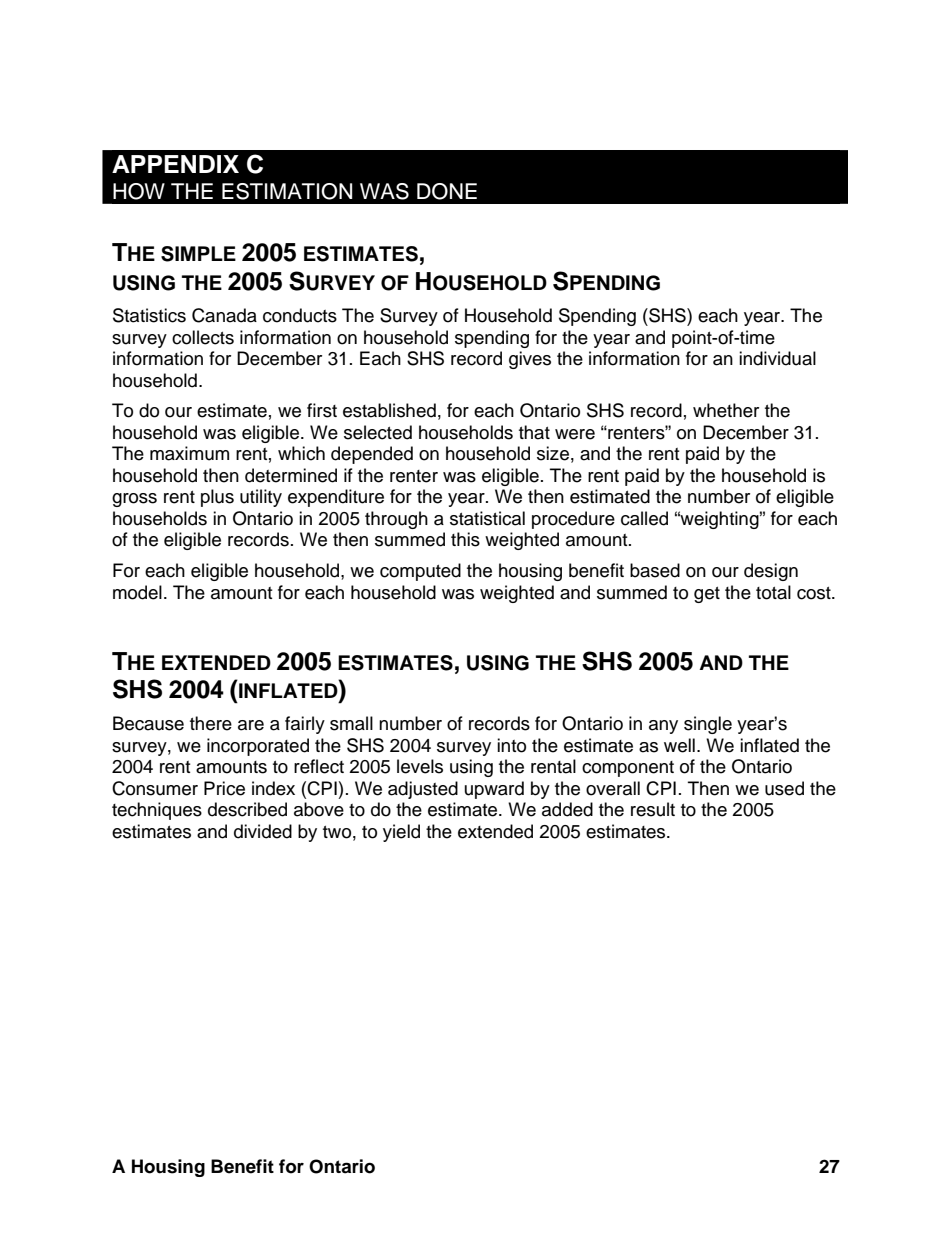 This screenshot has width=952, height=1233. I want to click on individual, so click(777, 358).
